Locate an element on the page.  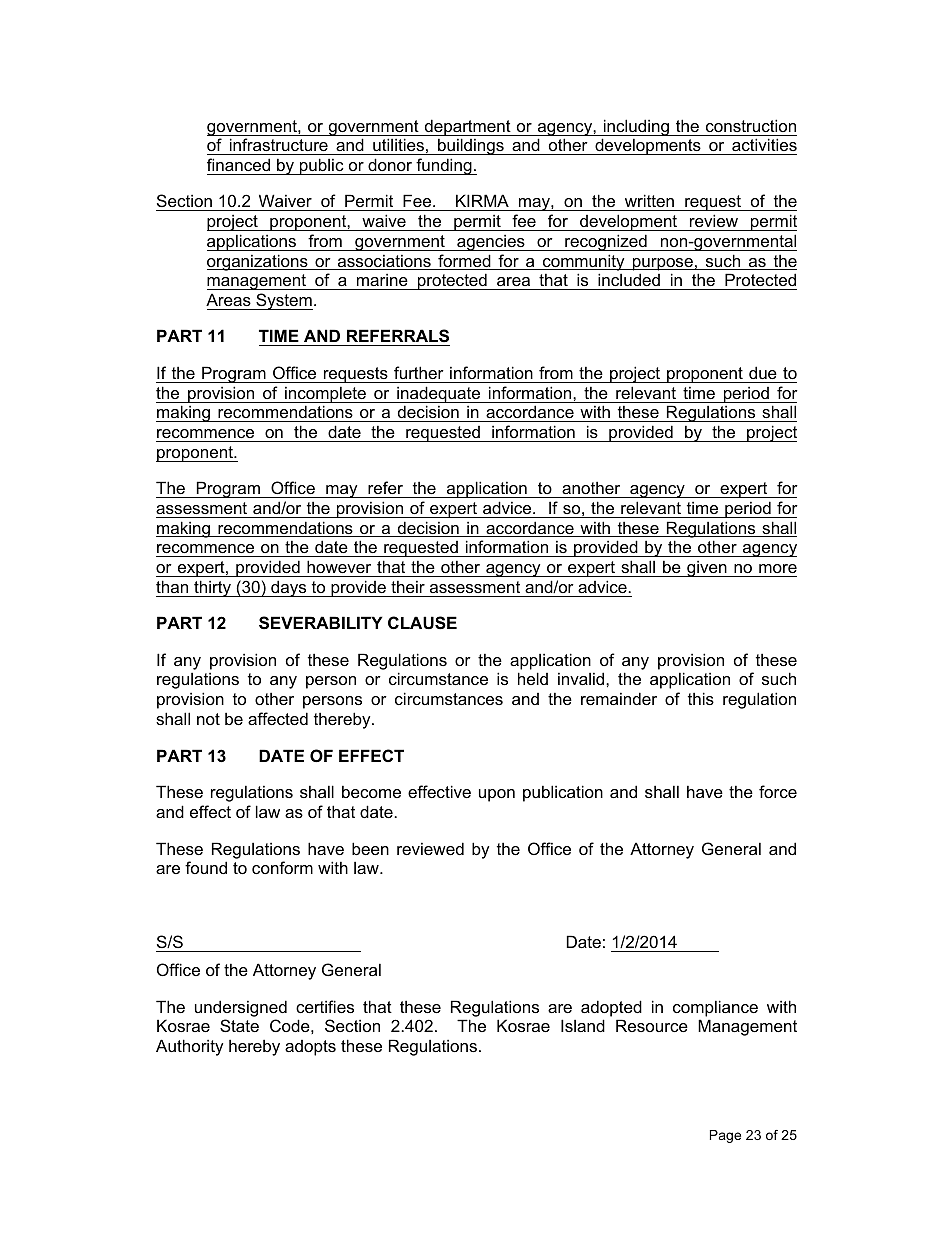
System is located at coordinates (283, 301).
